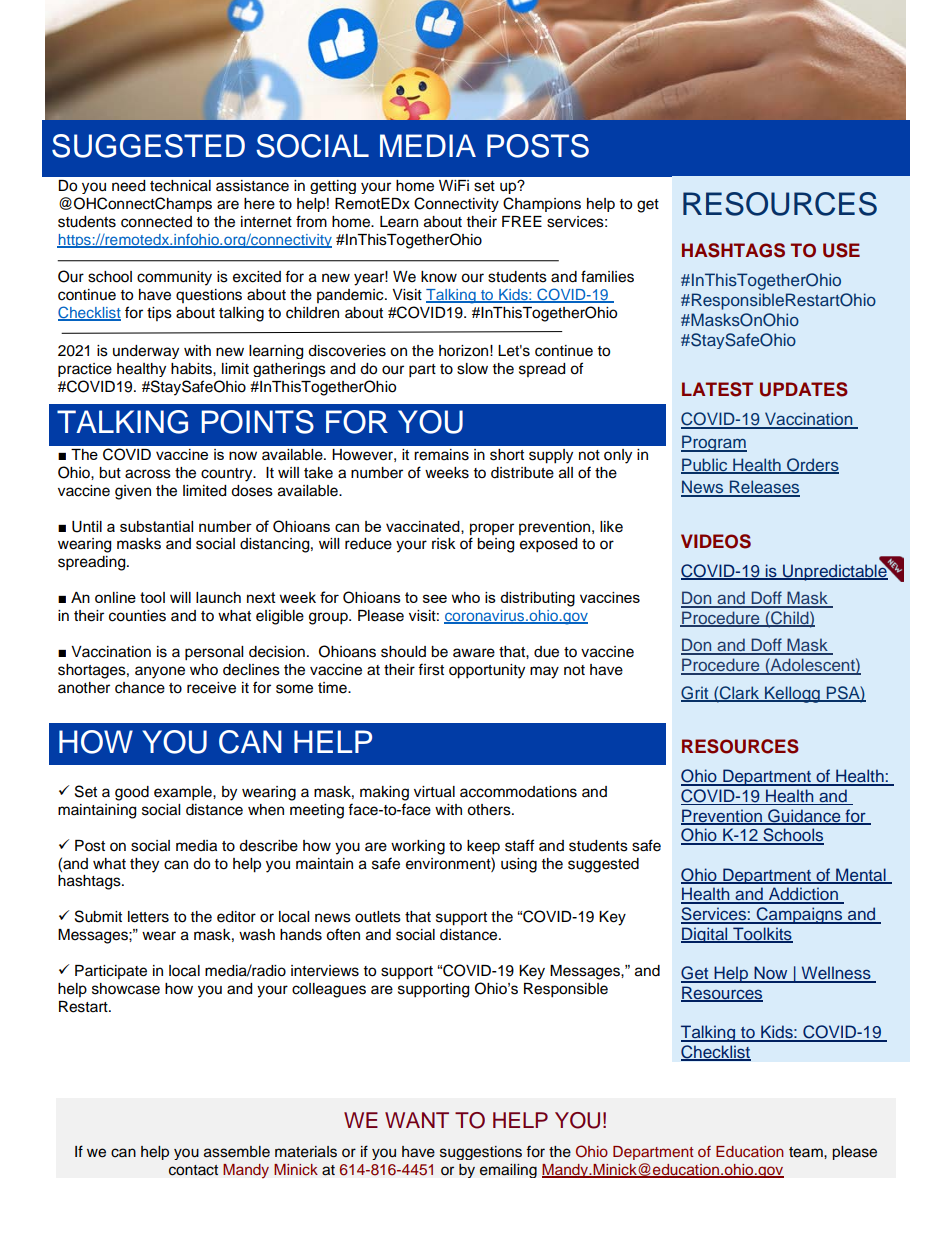  Describe the element at coordinates (483, 847) in the image. I see `keep` at that location.
